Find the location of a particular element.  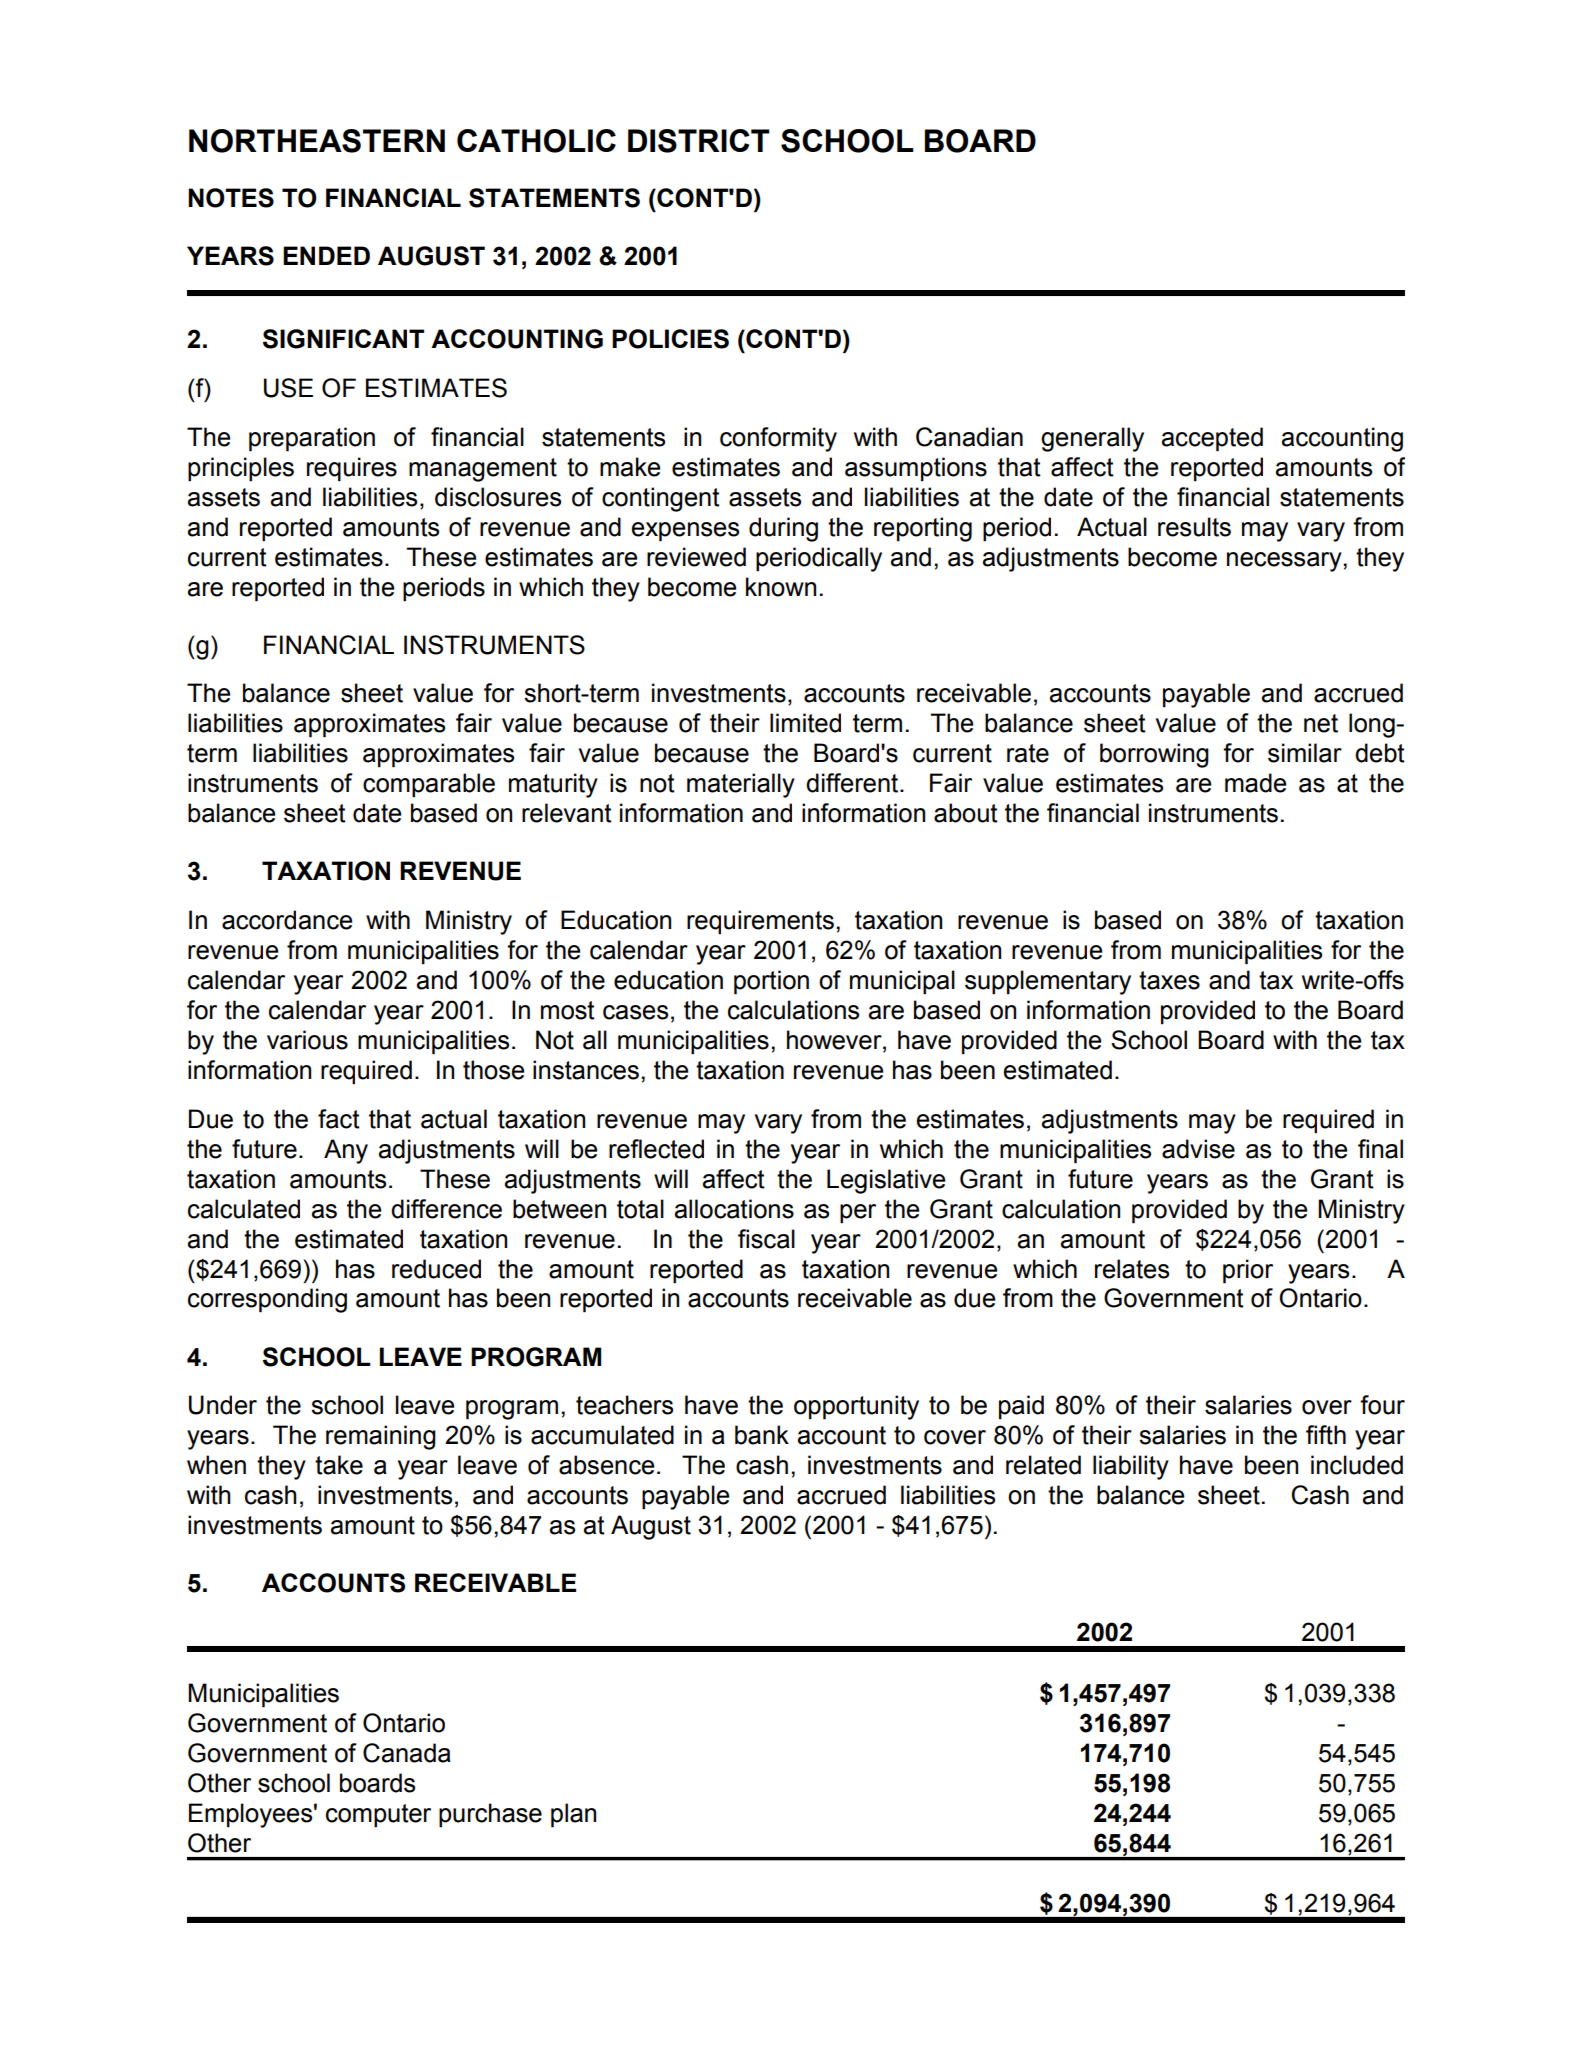

taxes is located at coordinates (1169, 980).
